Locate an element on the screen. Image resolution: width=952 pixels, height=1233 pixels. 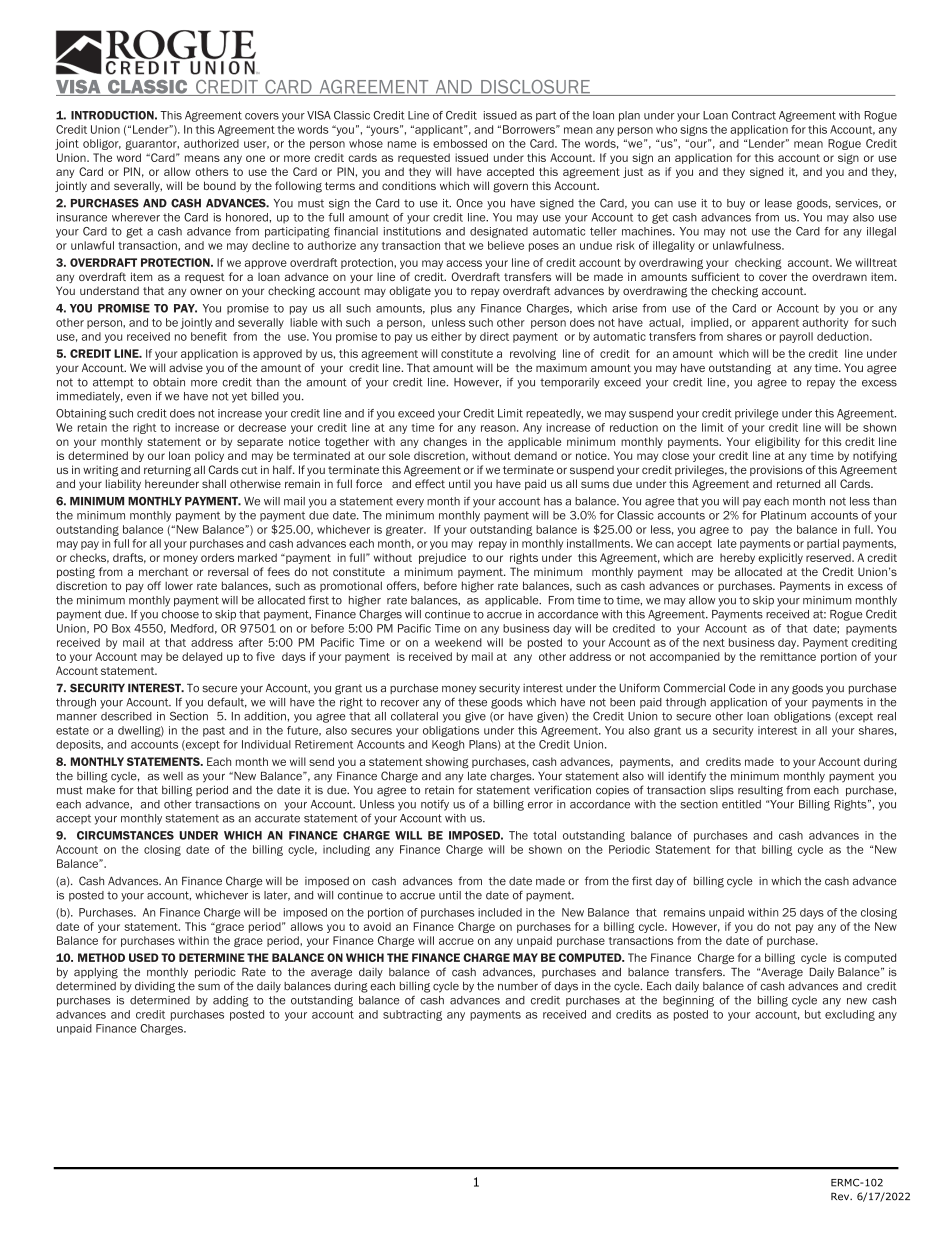
prejudice is located at coordinates (442, 558).
